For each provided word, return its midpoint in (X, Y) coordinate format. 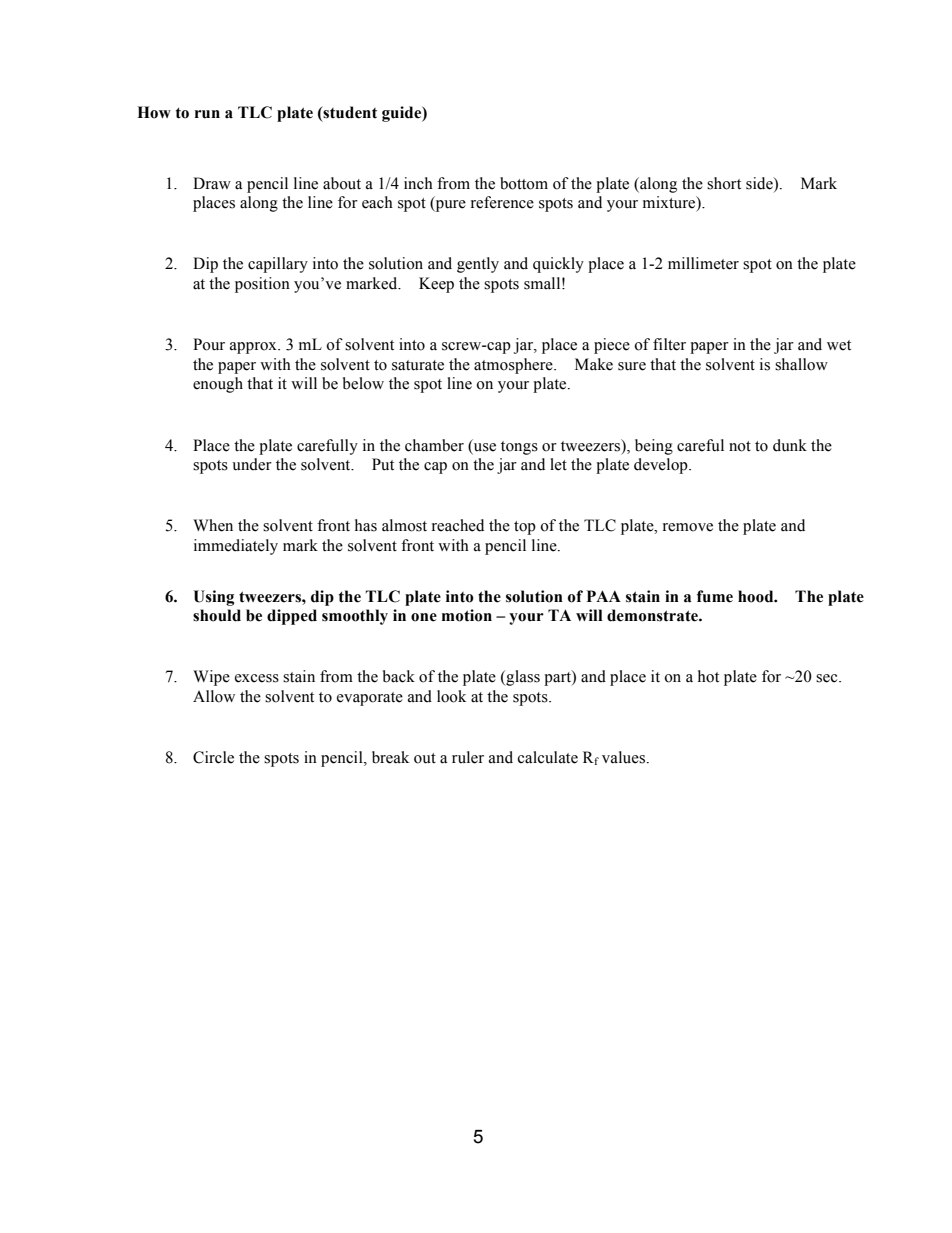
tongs (519, 448)
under (252, 464)
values (623, 757)
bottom (524, 183)
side (760, 183)
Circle (213, 757)
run (207, 114)
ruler (468, 757)
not (740, 446)
